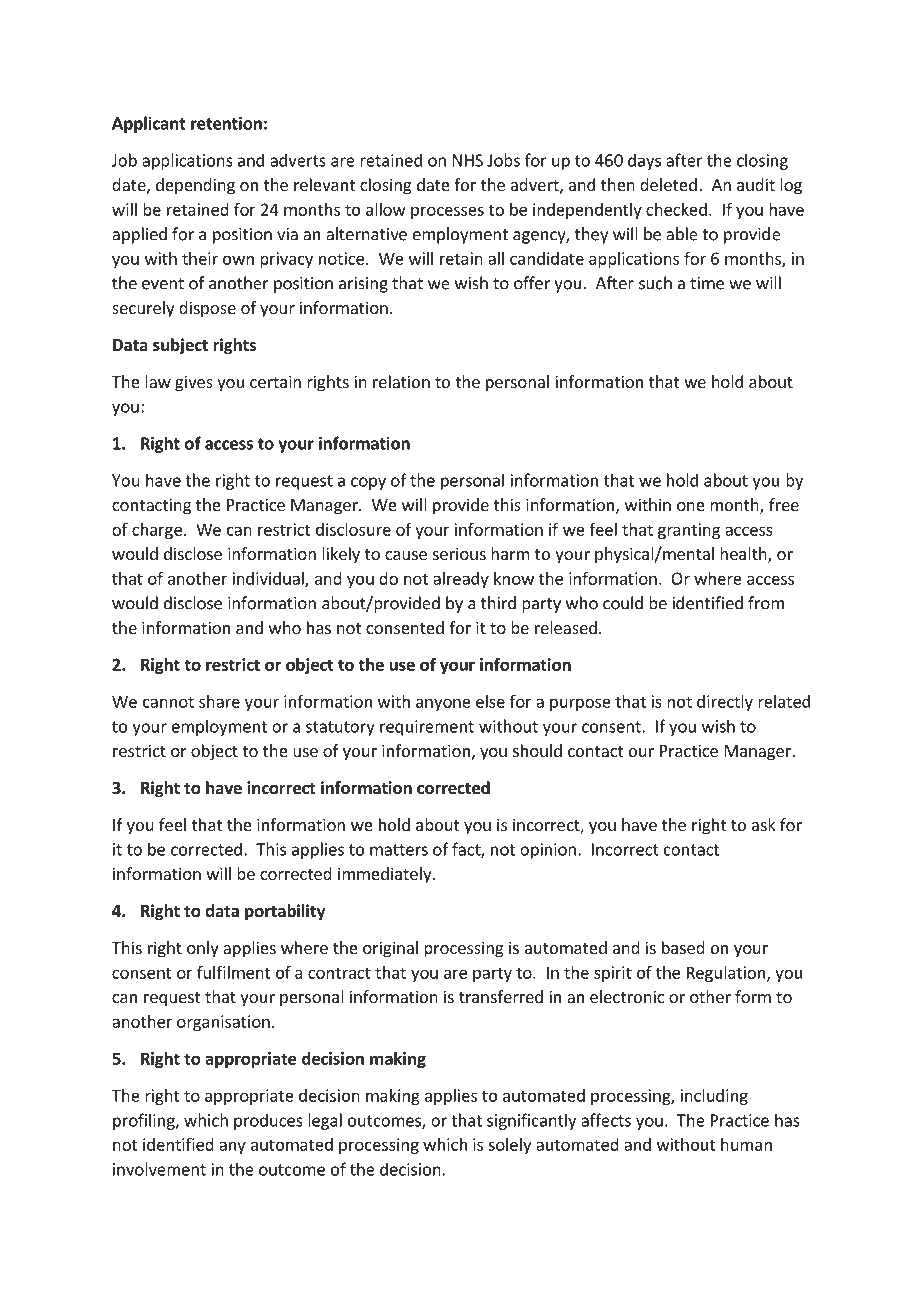 The image size is (924, 1308). What do you see at coordinates (468, 160) in the image?
I see `NHS` at bounding box center [468, 160].
